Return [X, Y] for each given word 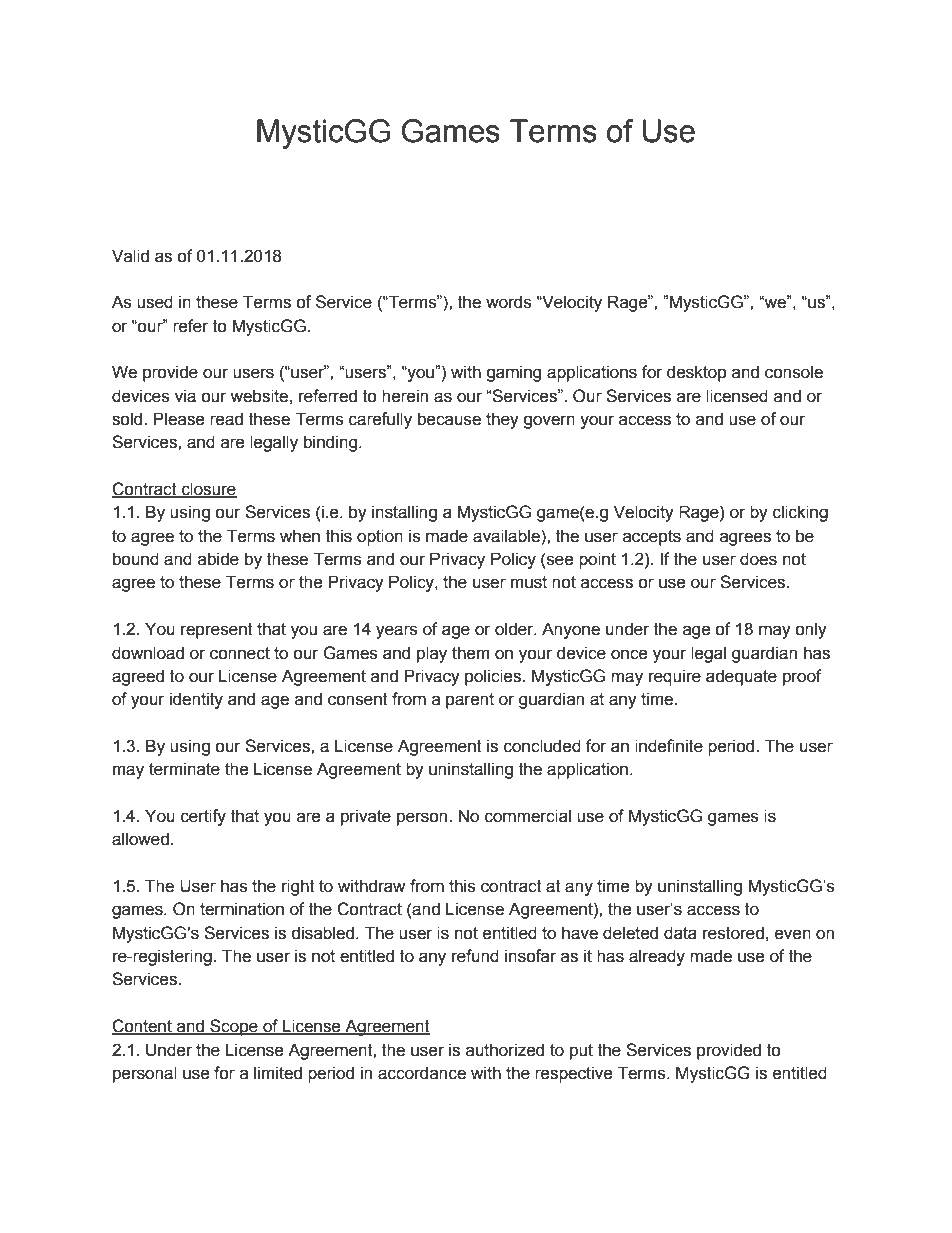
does [758, 559]
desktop [697, 373]
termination [242, 909]
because [449, 419]
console [794, 372]
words [509, 302]
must [529, 582]
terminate [184, 769]
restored [733, 933]
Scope [234, 1027]
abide [218, 559]
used [155, 302]
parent [470, 701]
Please [179, 419]
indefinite [669, 746]
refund [475, 956]
